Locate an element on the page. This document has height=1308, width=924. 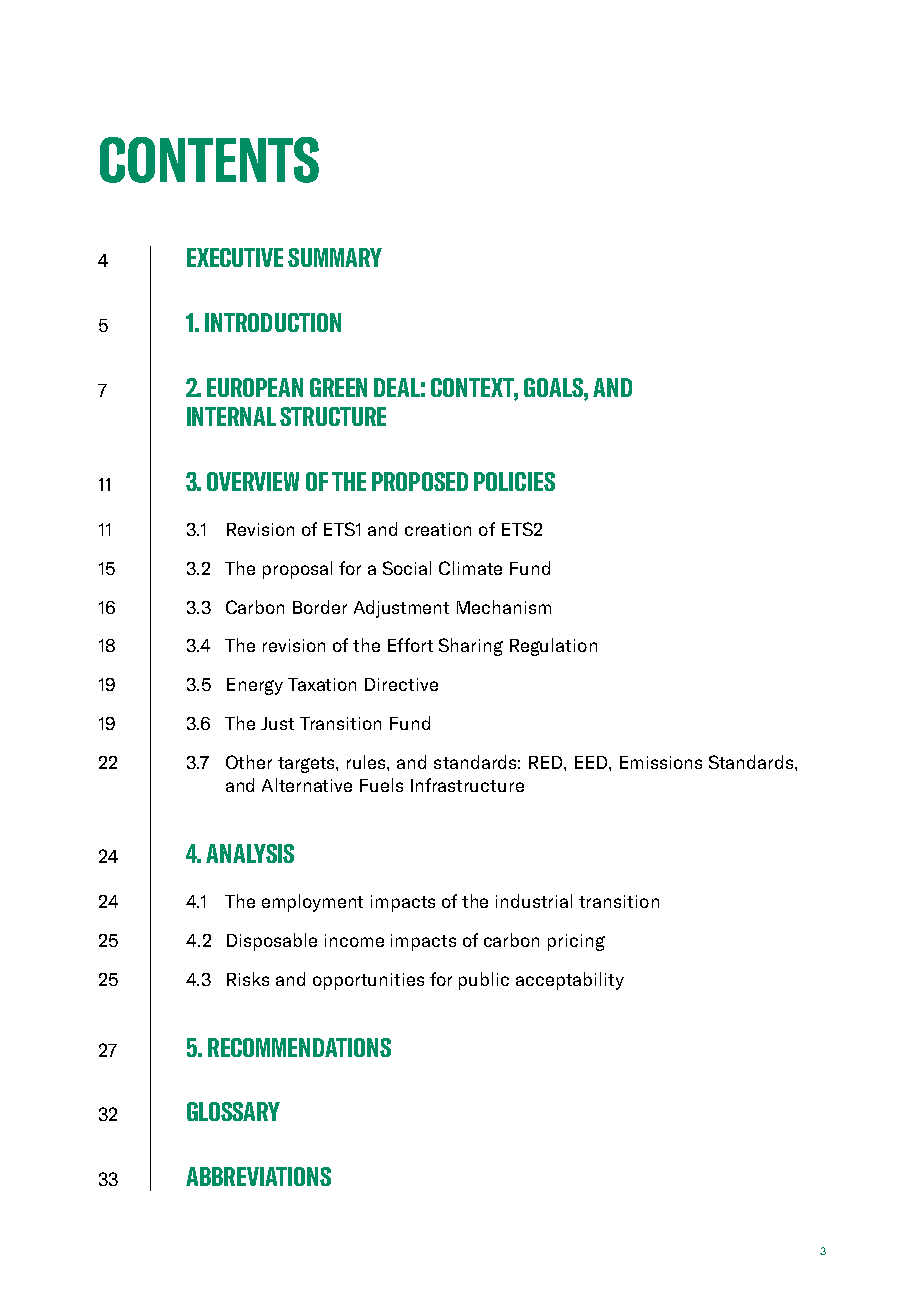
Effort is located at coordinates (410, 645).
